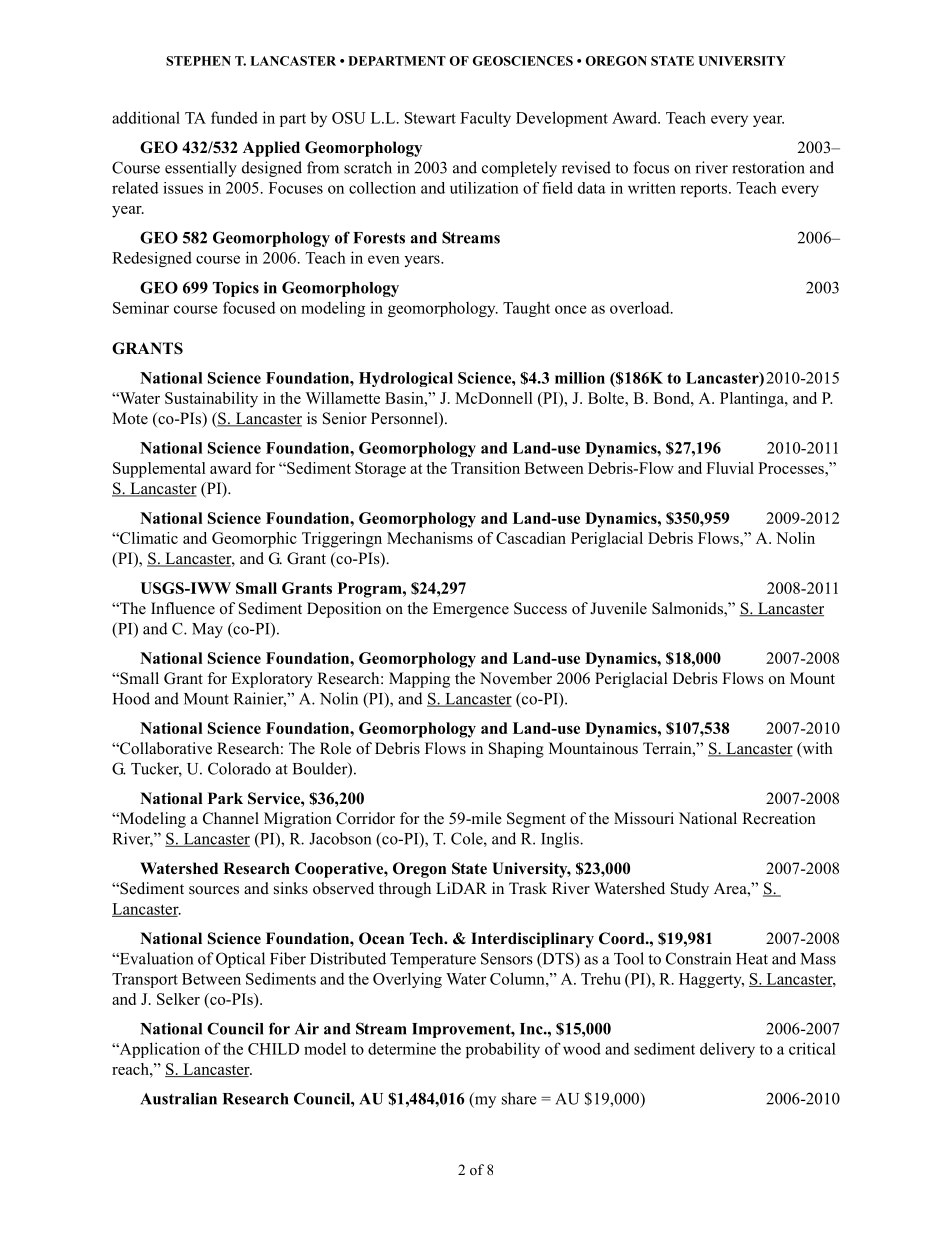 This image has height=1233, width=952. I want to click on Sustainability, so click(211, 400).
